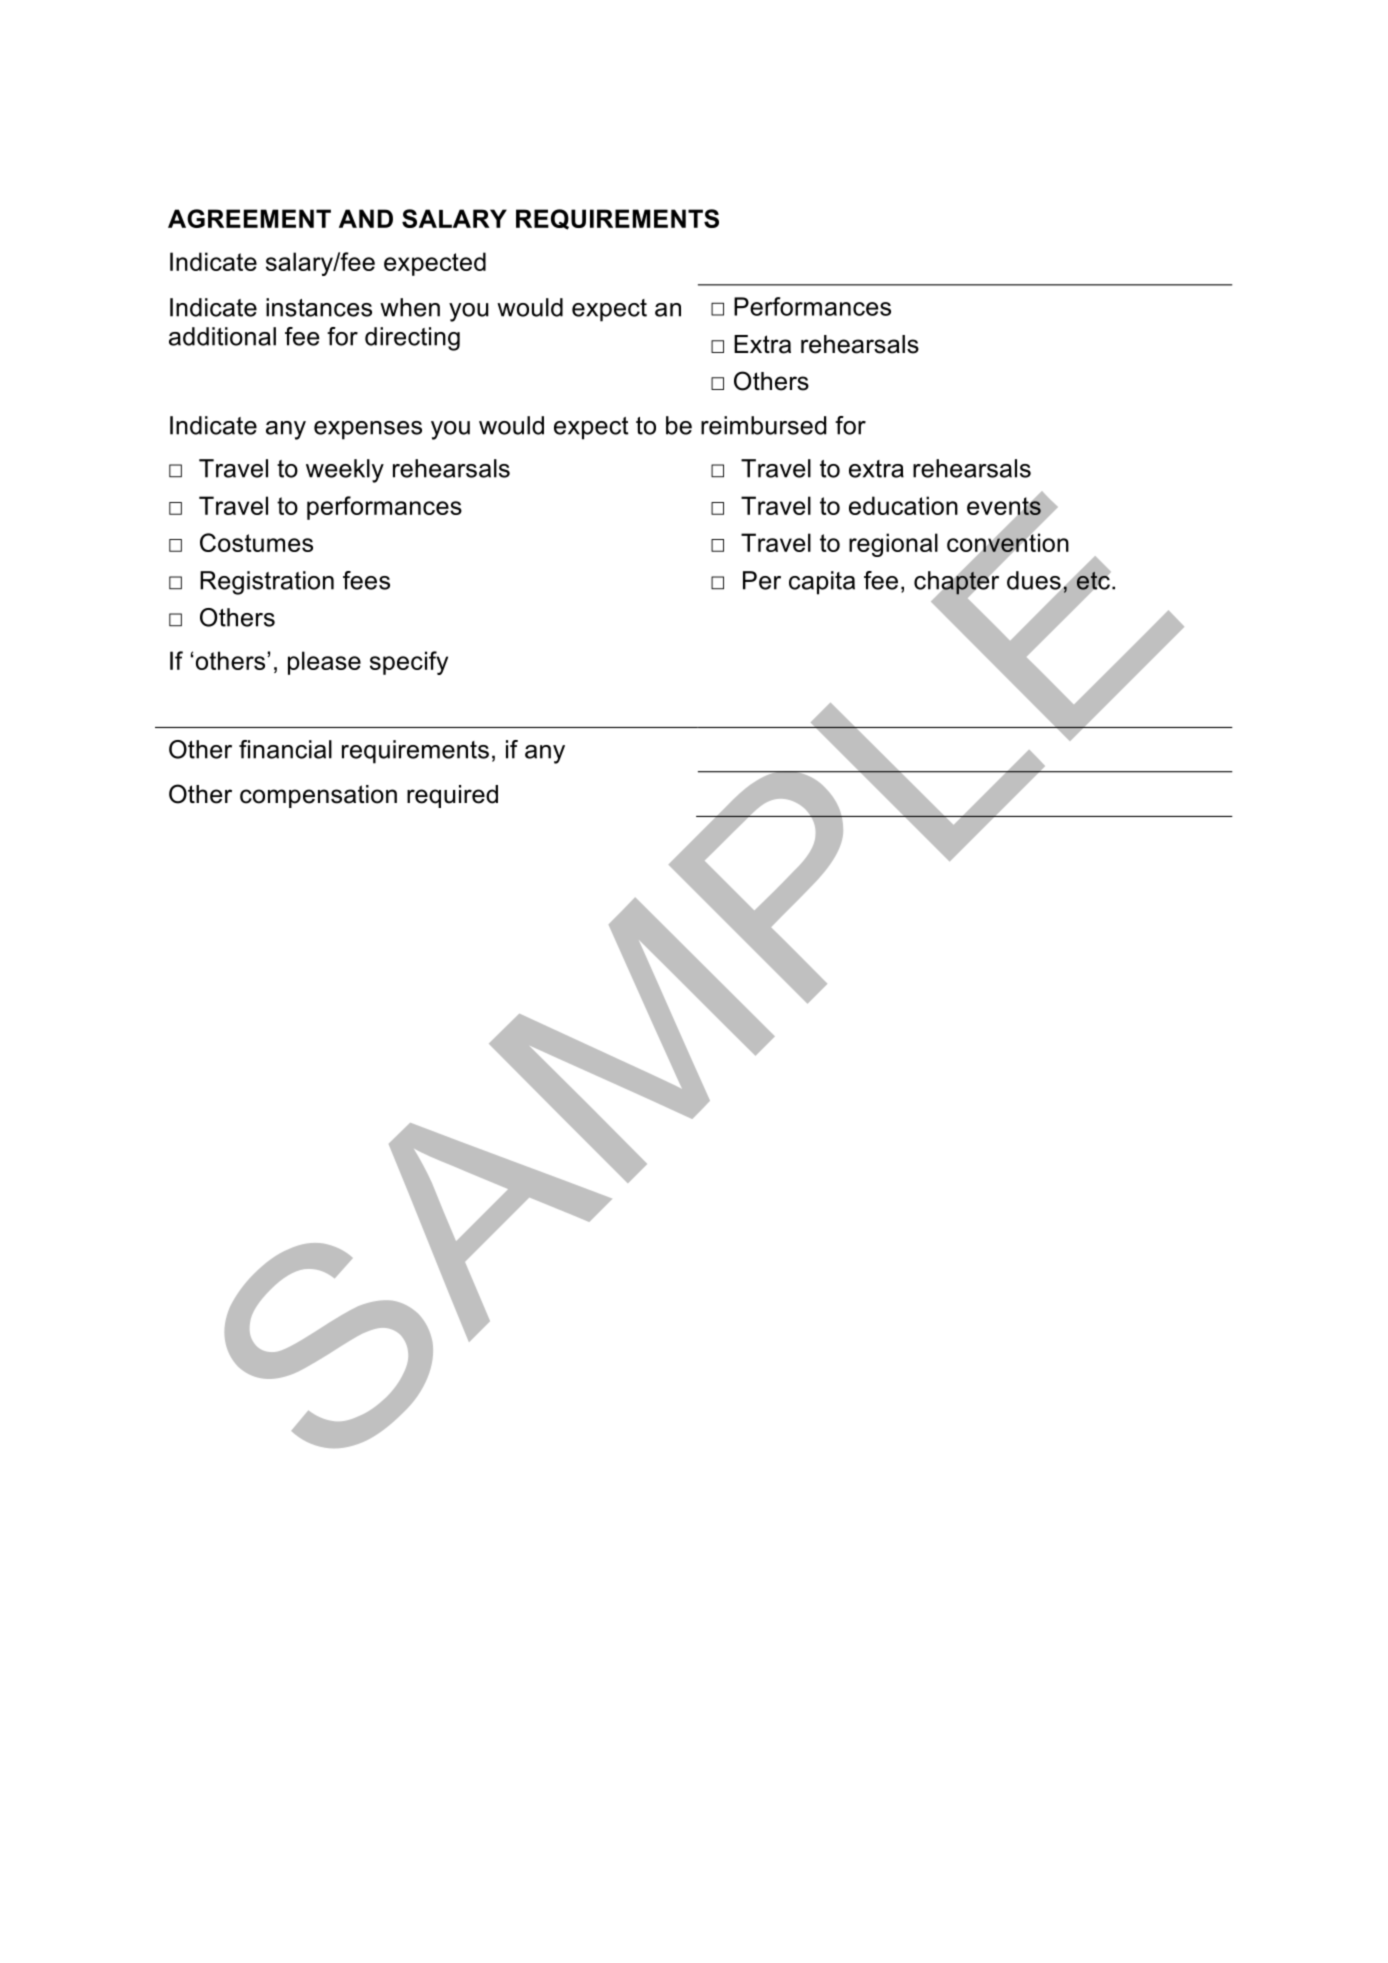 Image resolution: width=1388 pixels, height=1963 pixels. What do you see at coordinates (366, 218) in the screenshot?
I see `AND` at bounding box center [366, 218].
